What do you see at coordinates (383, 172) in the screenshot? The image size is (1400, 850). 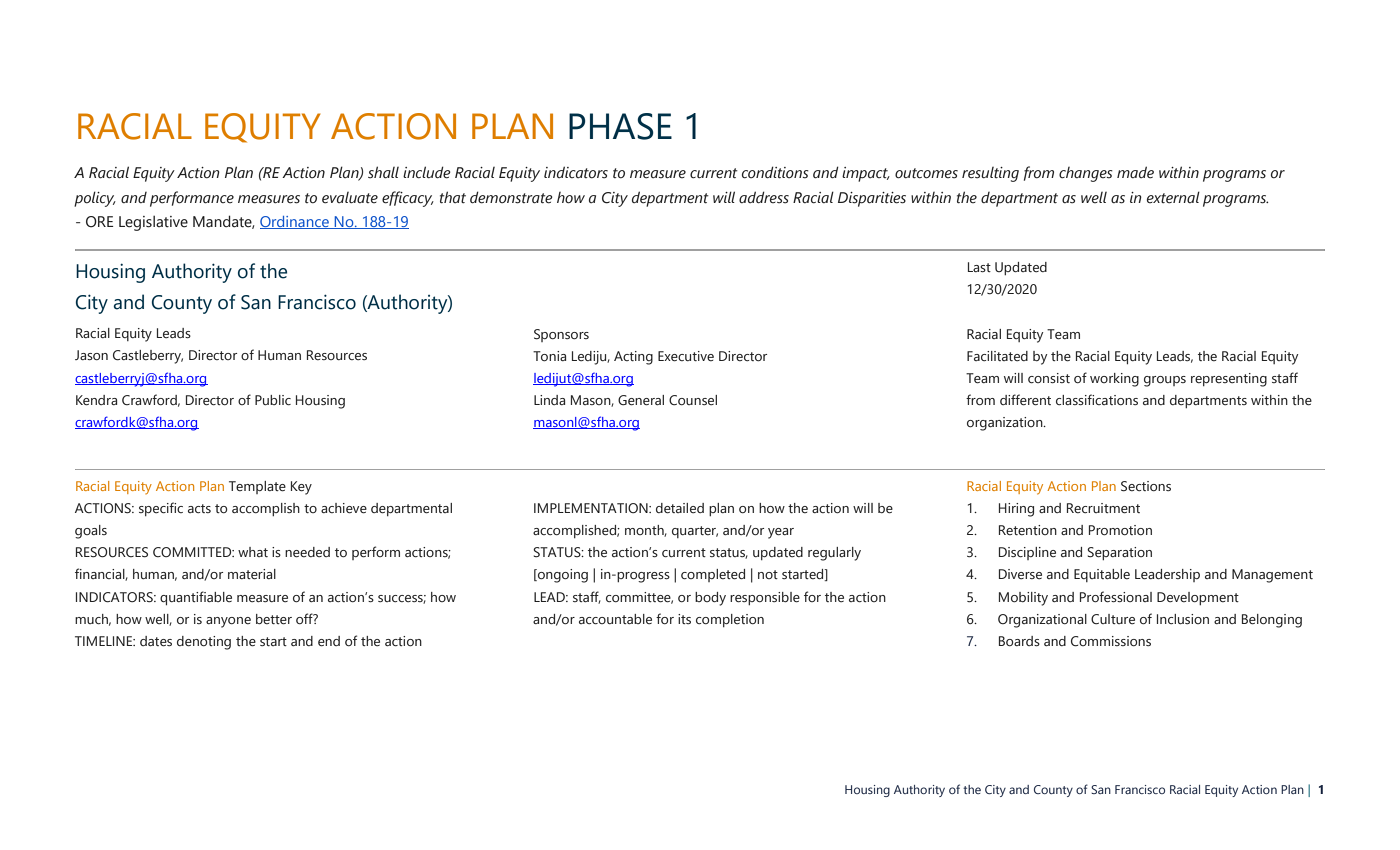 I see `shall` at bounding box center [383, 172].
